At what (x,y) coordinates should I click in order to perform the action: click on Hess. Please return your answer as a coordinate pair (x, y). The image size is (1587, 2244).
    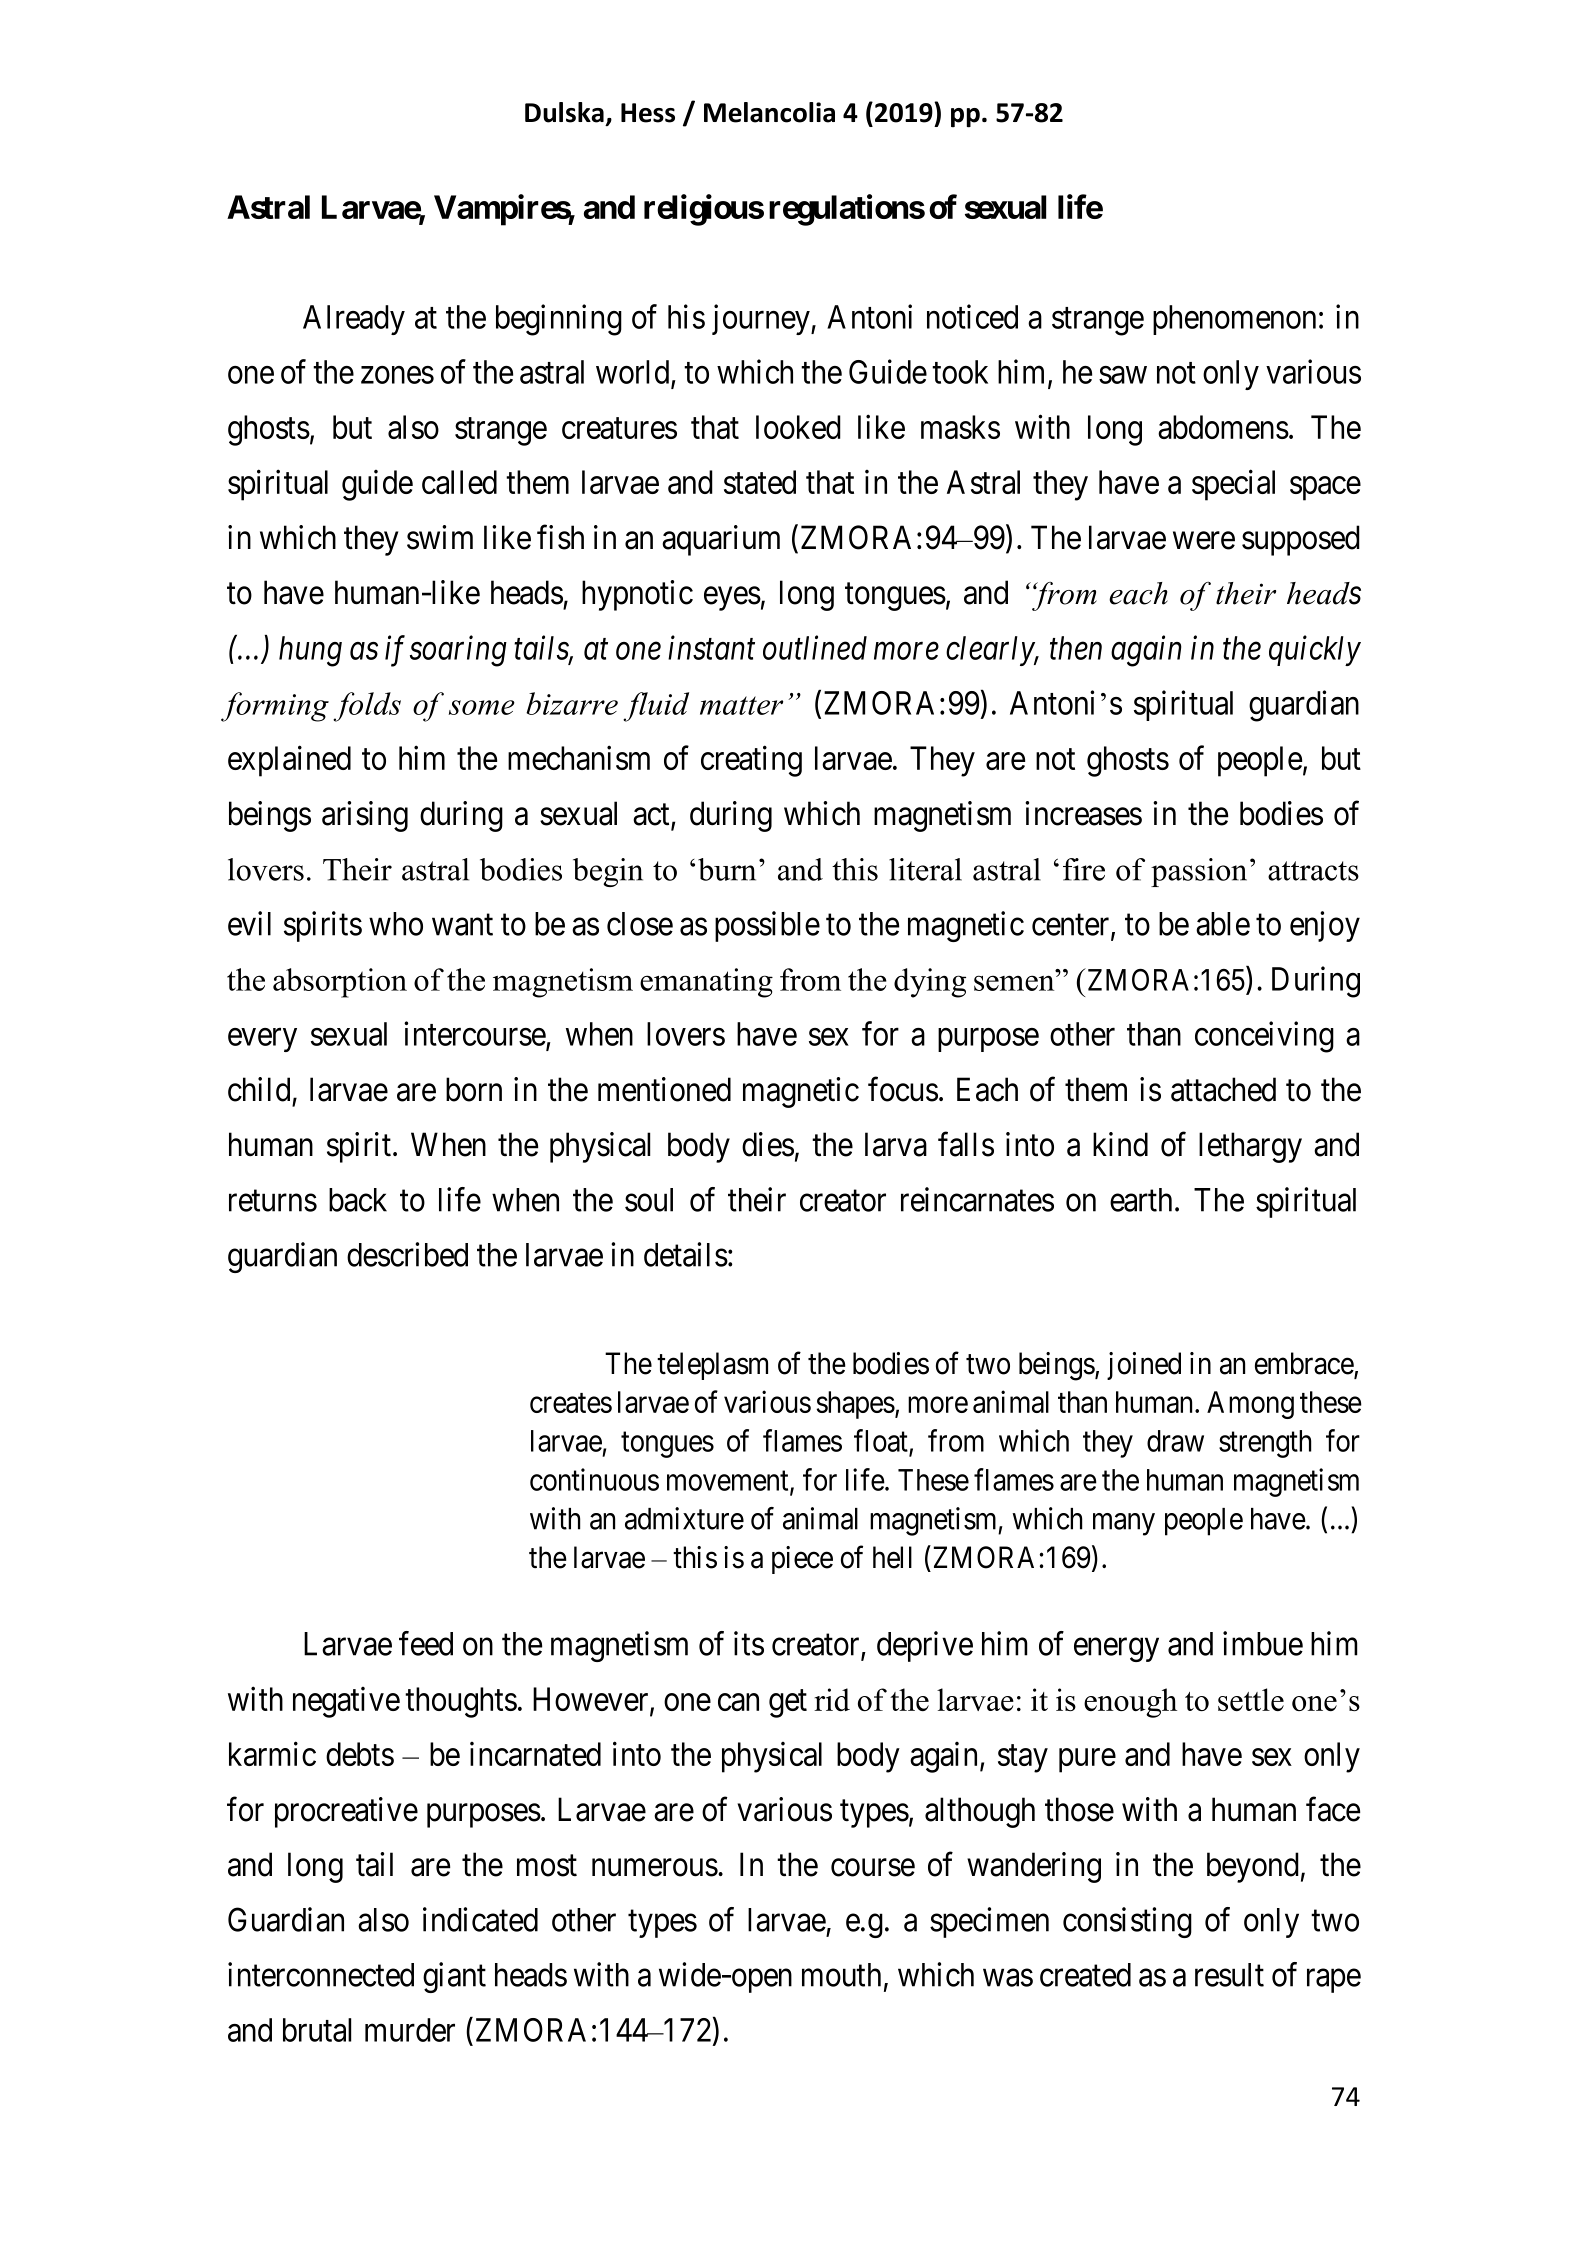
    Looking at the image, I should click on (648, 113).
